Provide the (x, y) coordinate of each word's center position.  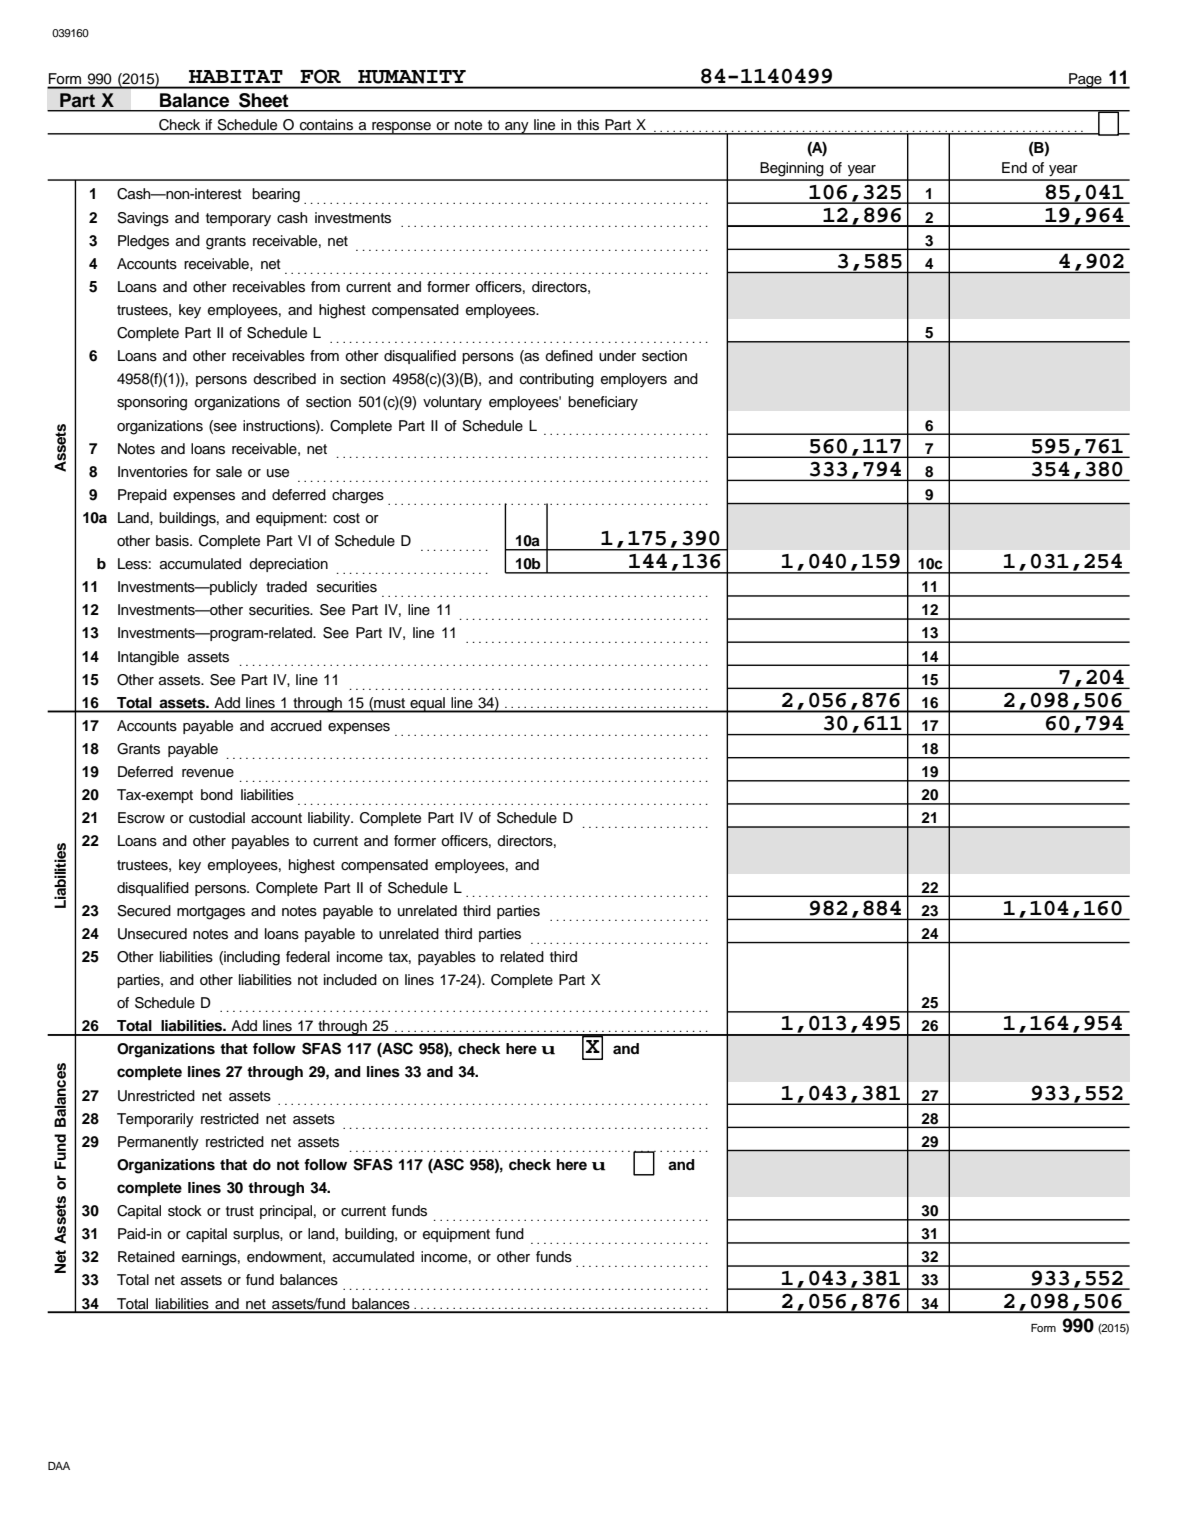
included (350, 980)
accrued (296, 726)
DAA (59, 1466)
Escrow (141, 818)
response (401, 128)
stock (185, 1211)
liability (330, 819)
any (517, 128)
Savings (143, 219)
